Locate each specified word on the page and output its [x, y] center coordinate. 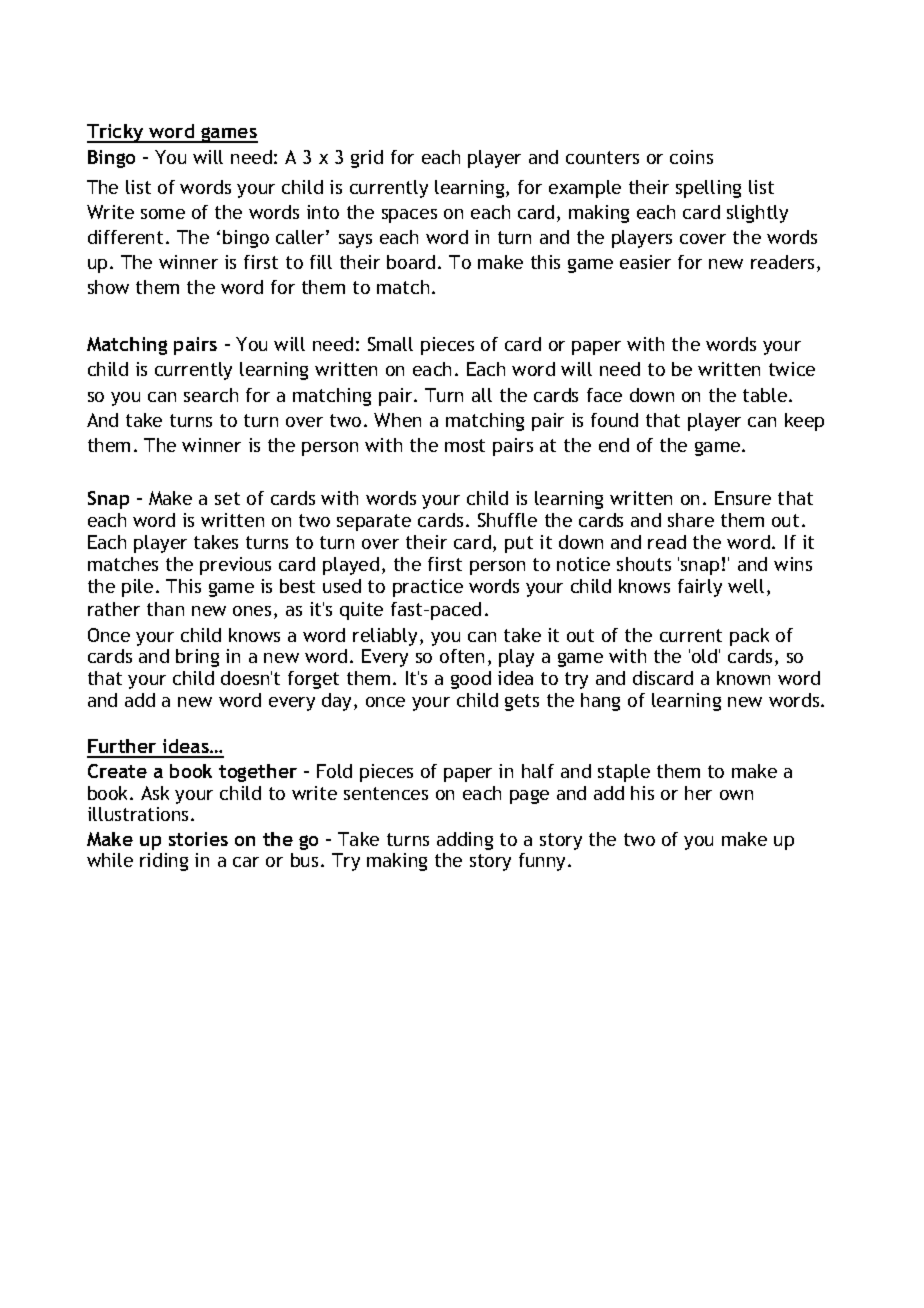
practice [428, 588]
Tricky [116, 133]
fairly [700, 588]
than [165, 609]
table [766, 395]
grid [367, 159]
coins [691, 157]
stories [198, 839]
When [397, 420]
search [211, 395]
